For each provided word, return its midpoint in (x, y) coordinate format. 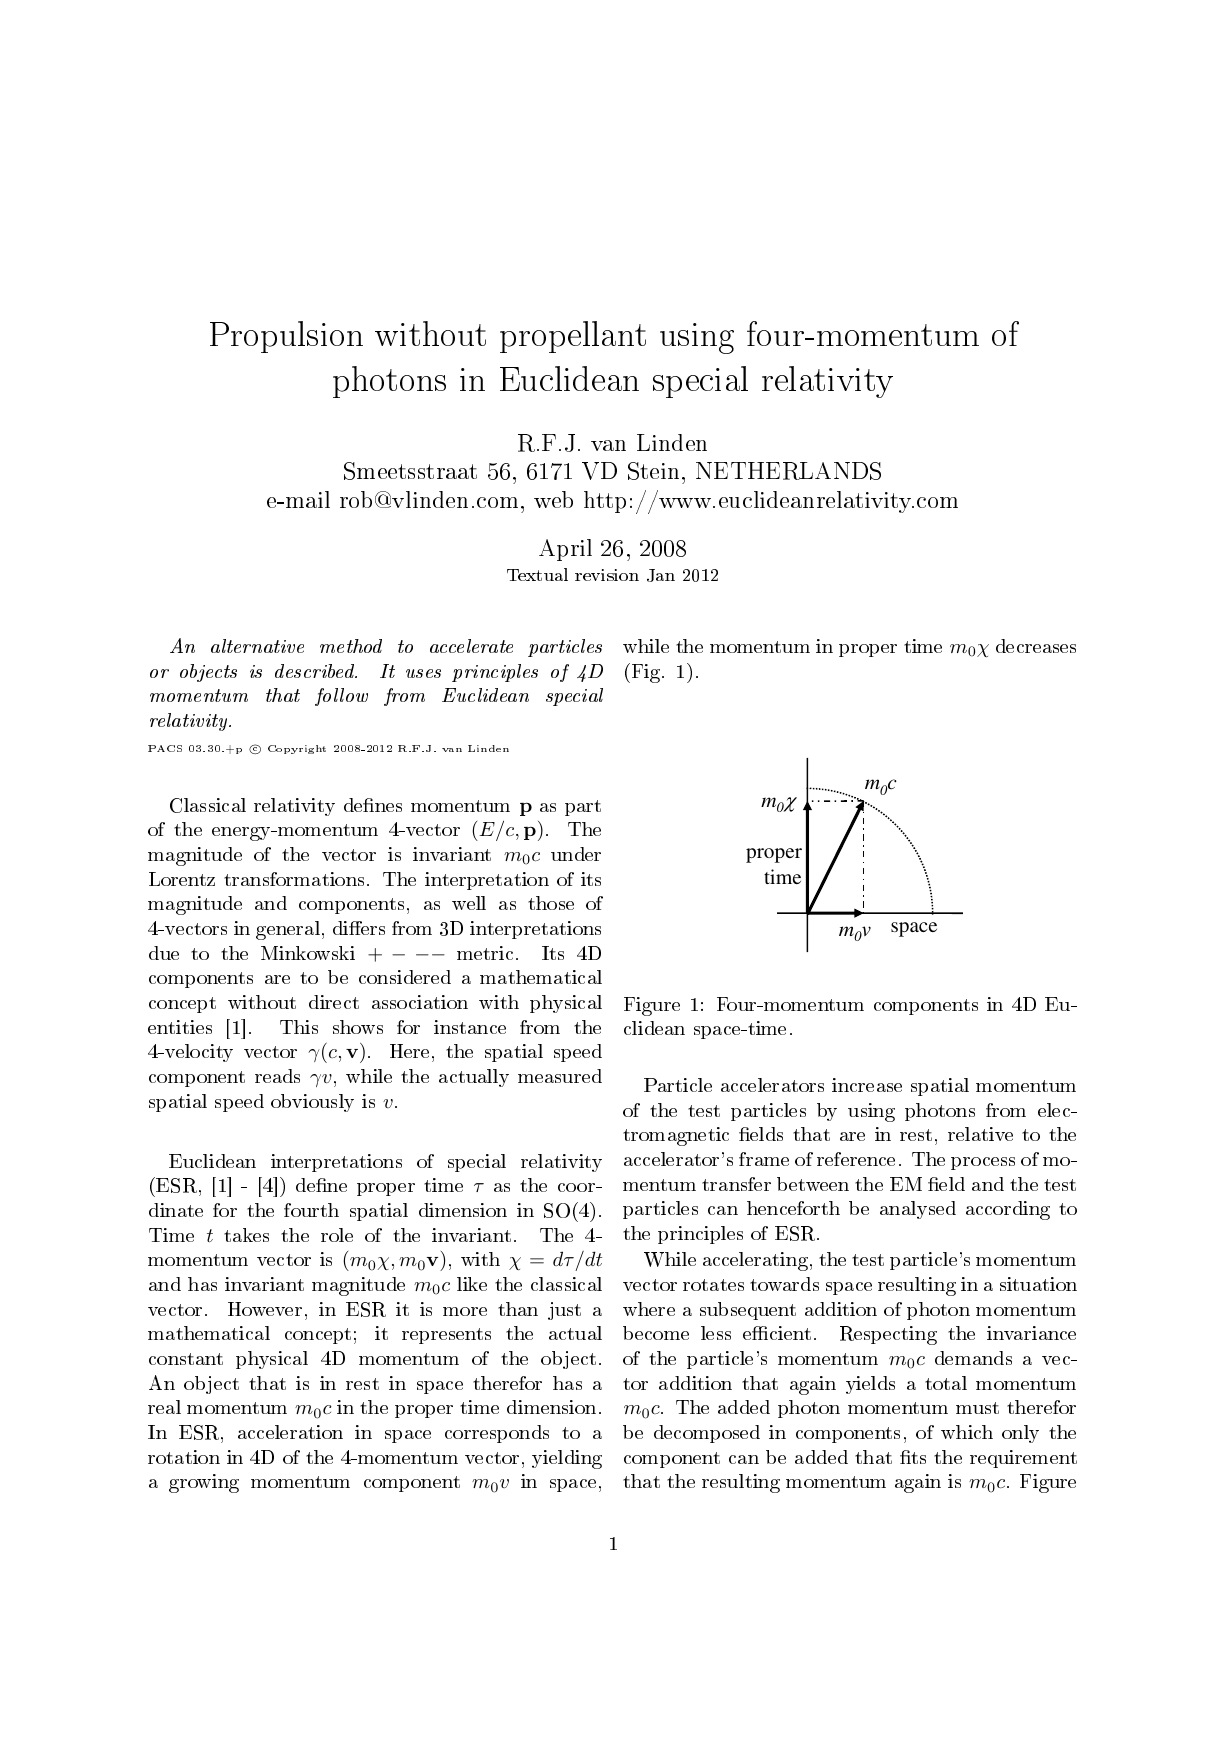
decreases (1036, 646)
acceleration (290, 1432)
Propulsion (286, 337)
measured (560, 1076)
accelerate (471, 646)
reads (277, 1076)
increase (867, 1085)
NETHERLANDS (788, 471)
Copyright (297, 749)
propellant (573, 337)
